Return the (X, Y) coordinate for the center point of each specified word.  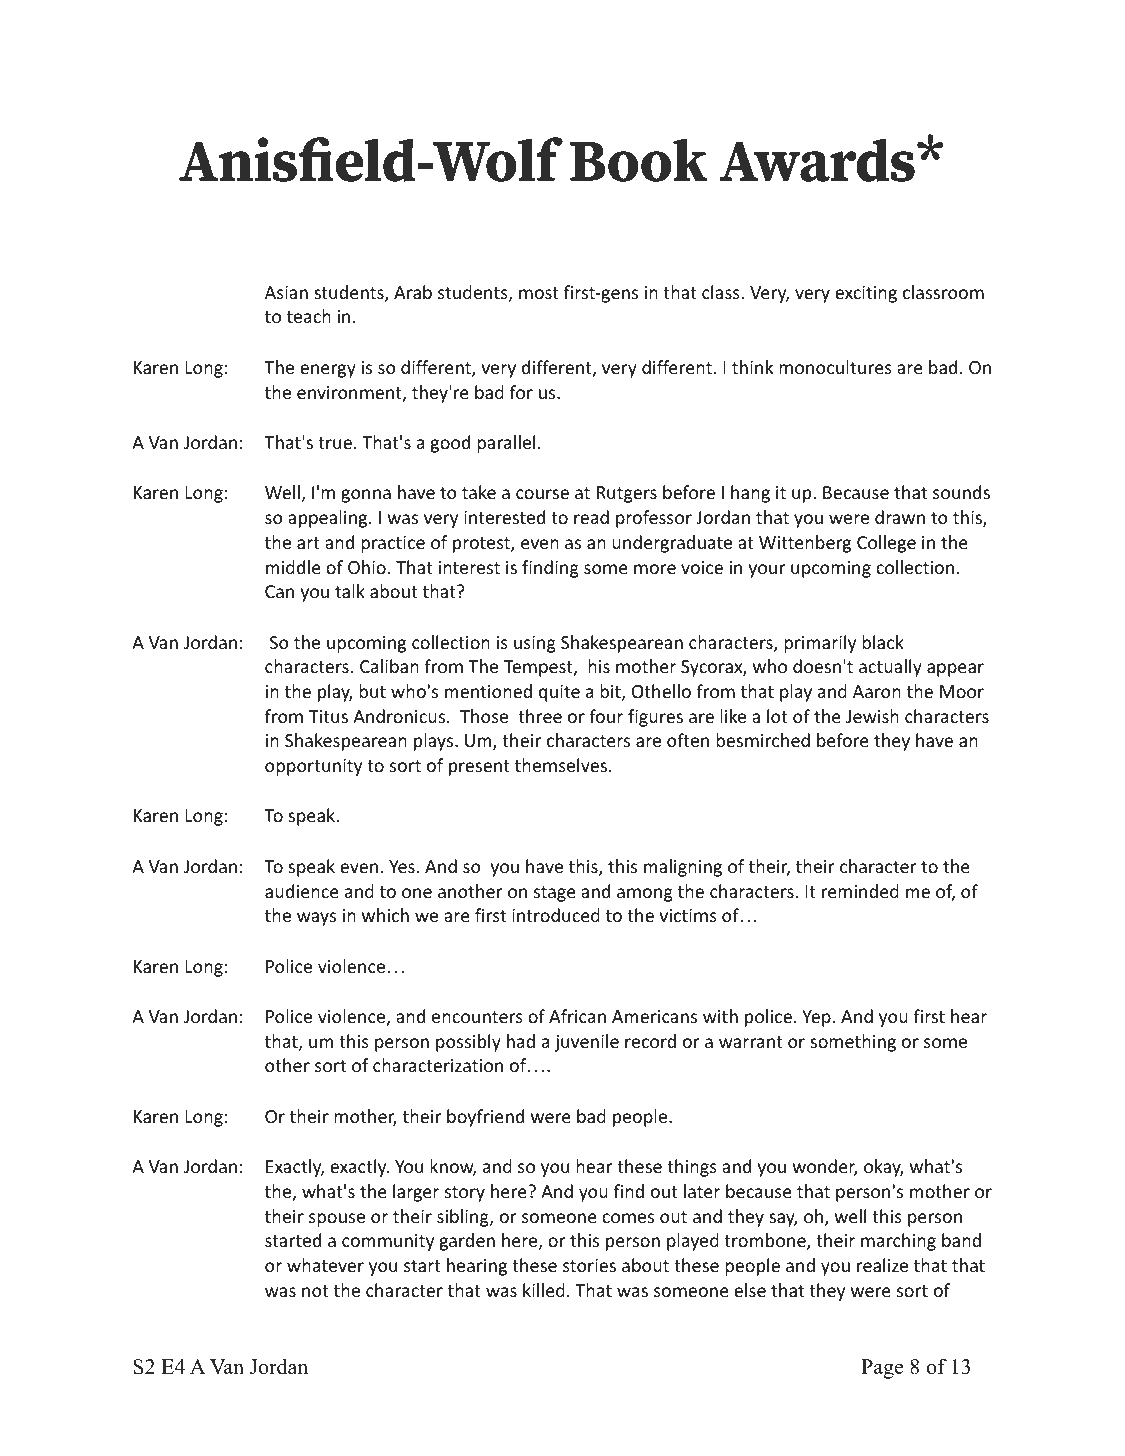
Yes (402, 866)
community (388, 1242)
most (539, 293)
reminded (860, 891)
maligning (683, 868)
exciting (866, 294)
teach (309, 316)
